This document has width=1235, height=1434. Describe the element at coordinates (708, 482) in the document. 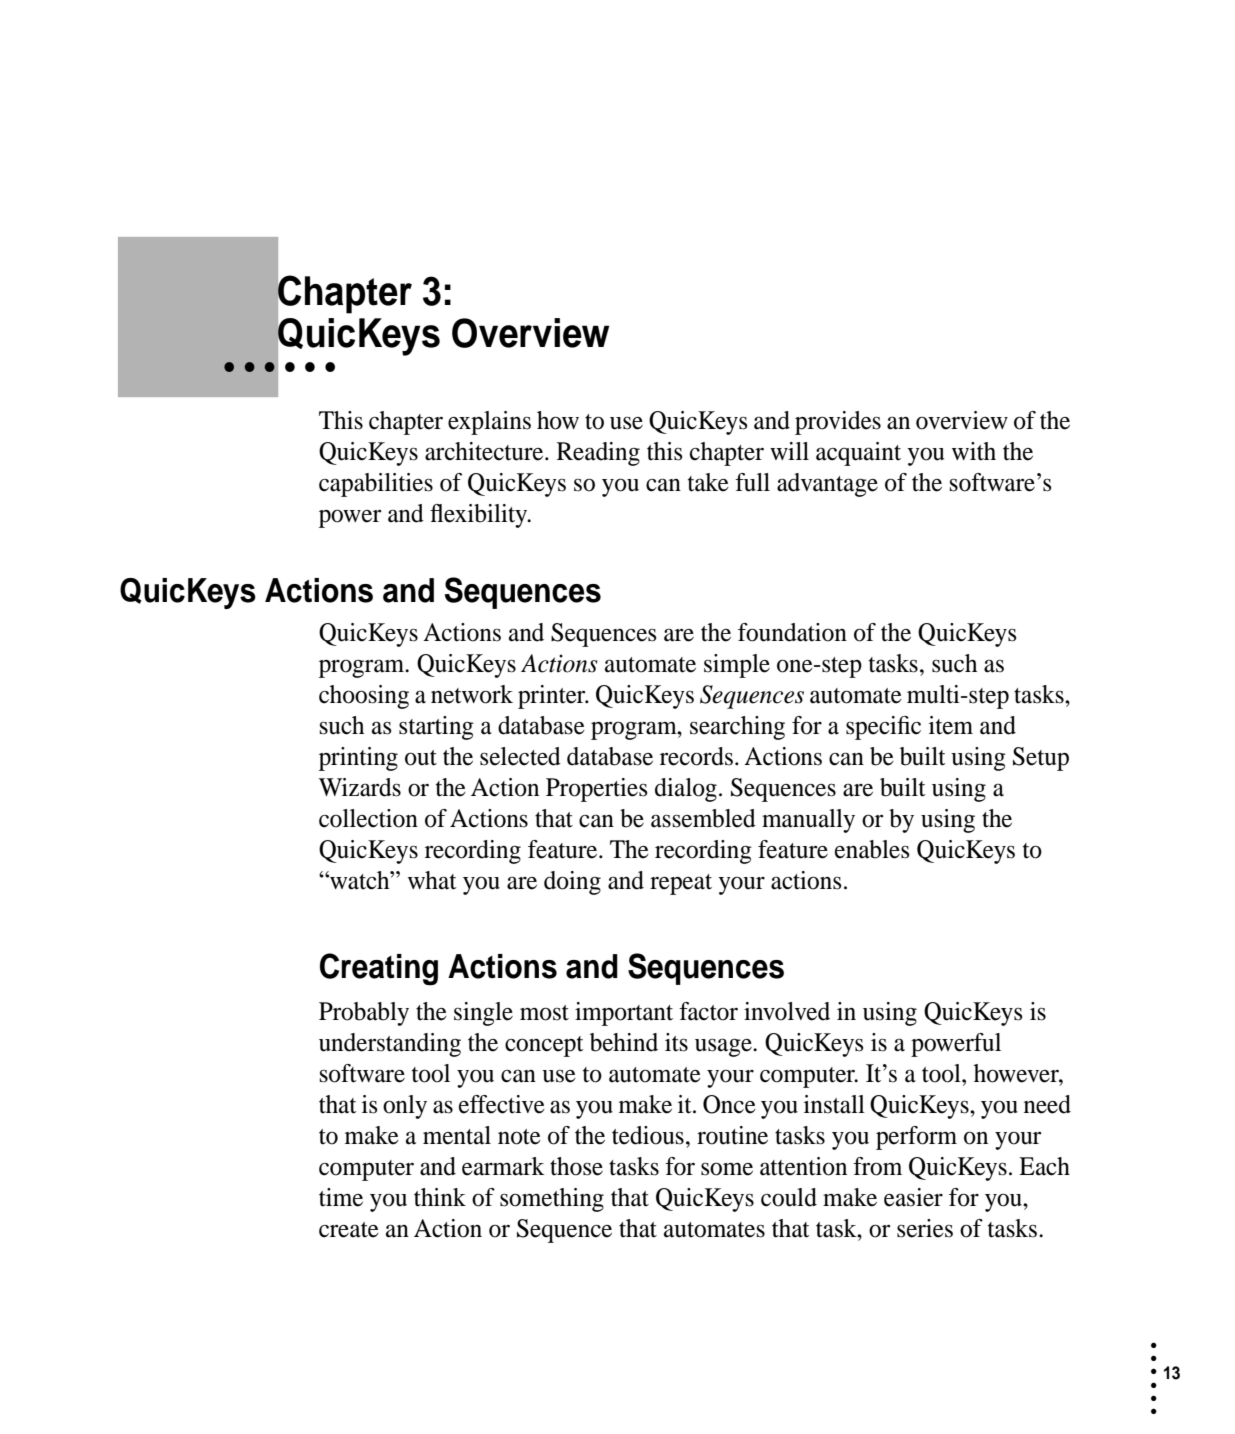

I see `take` at that location.
